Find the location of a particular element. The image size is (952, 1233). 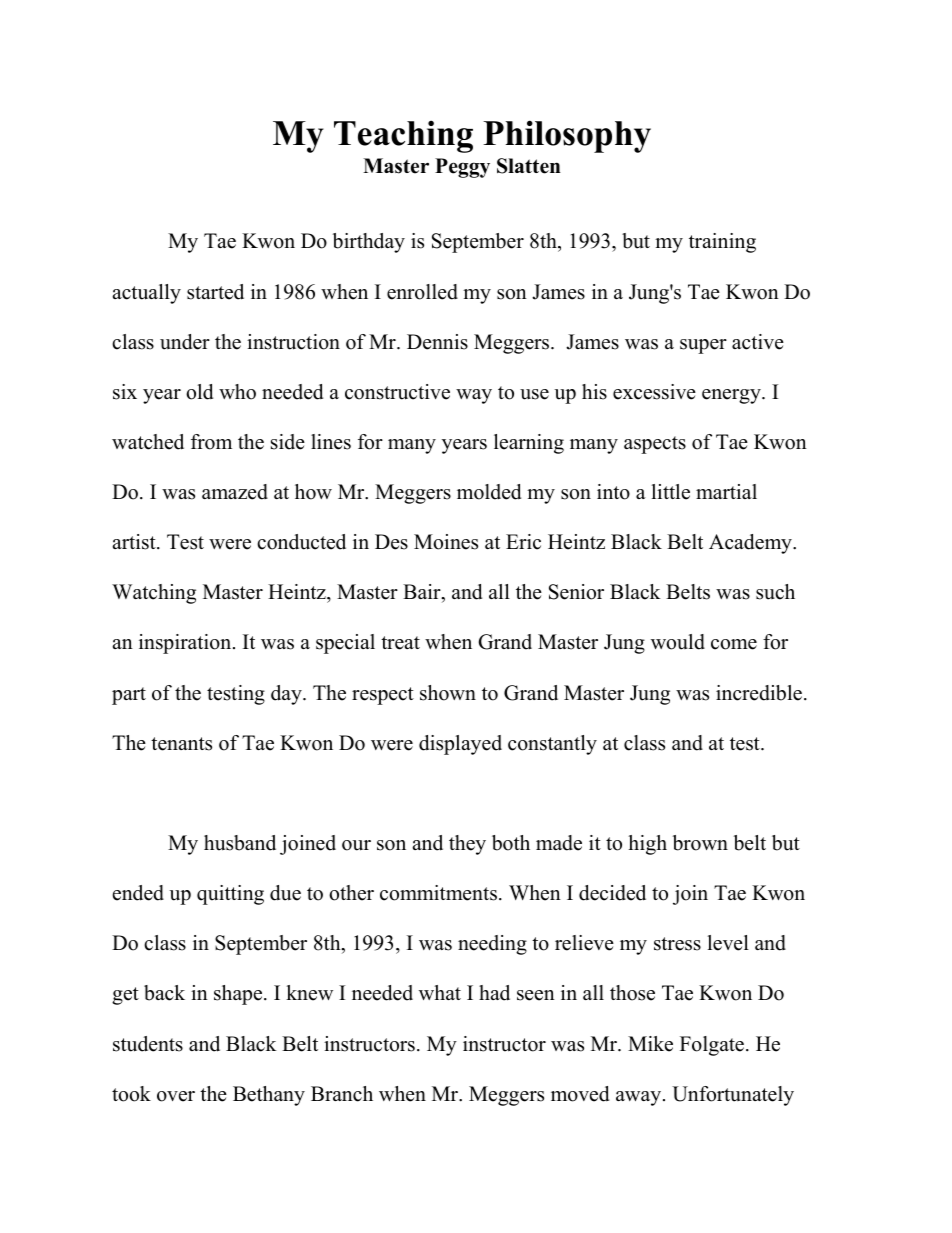

over is located at coordinates (176, 1096).
